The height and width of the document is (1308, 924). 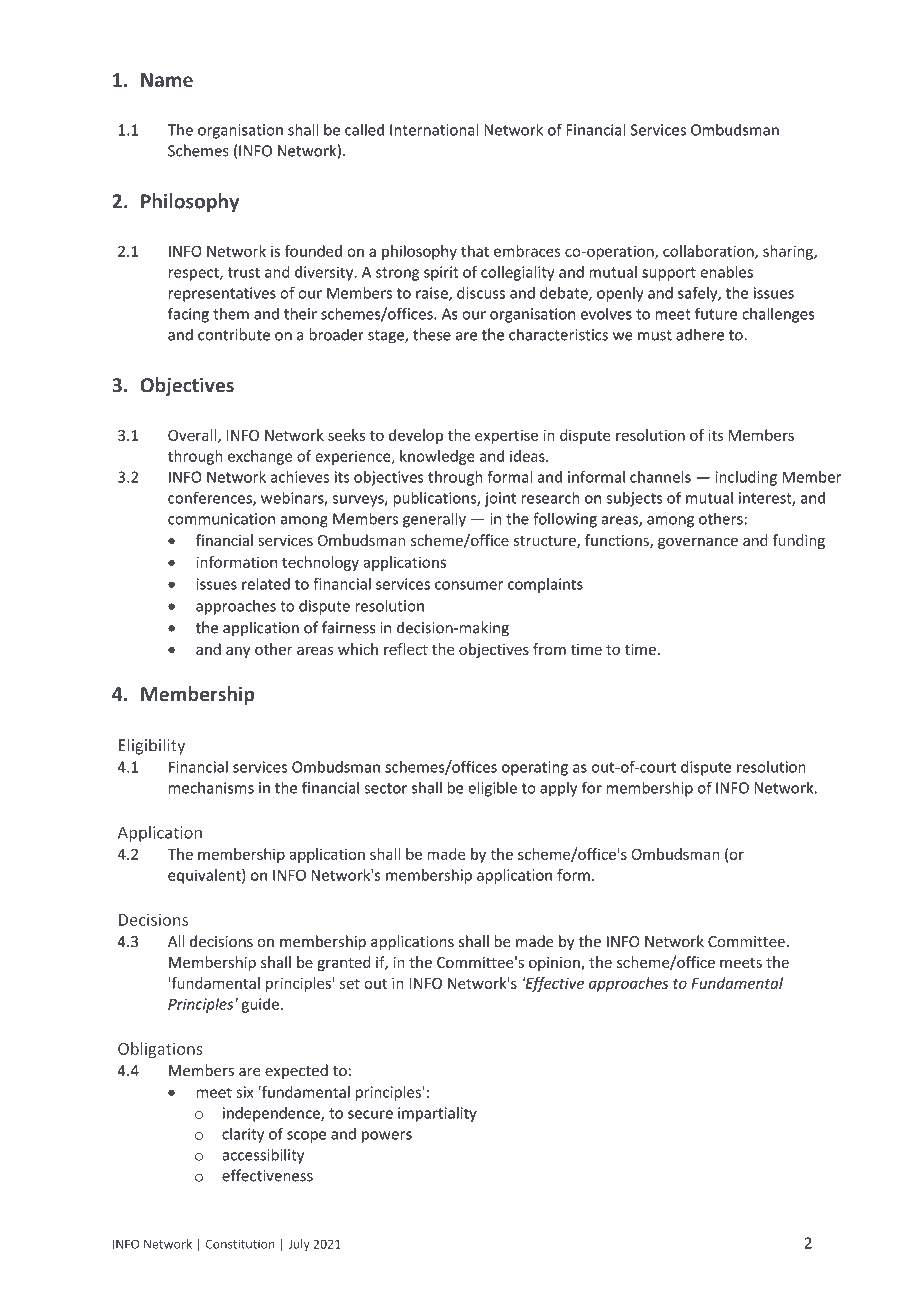 I want to click on Constitution, so click(x=240, y=1244).
